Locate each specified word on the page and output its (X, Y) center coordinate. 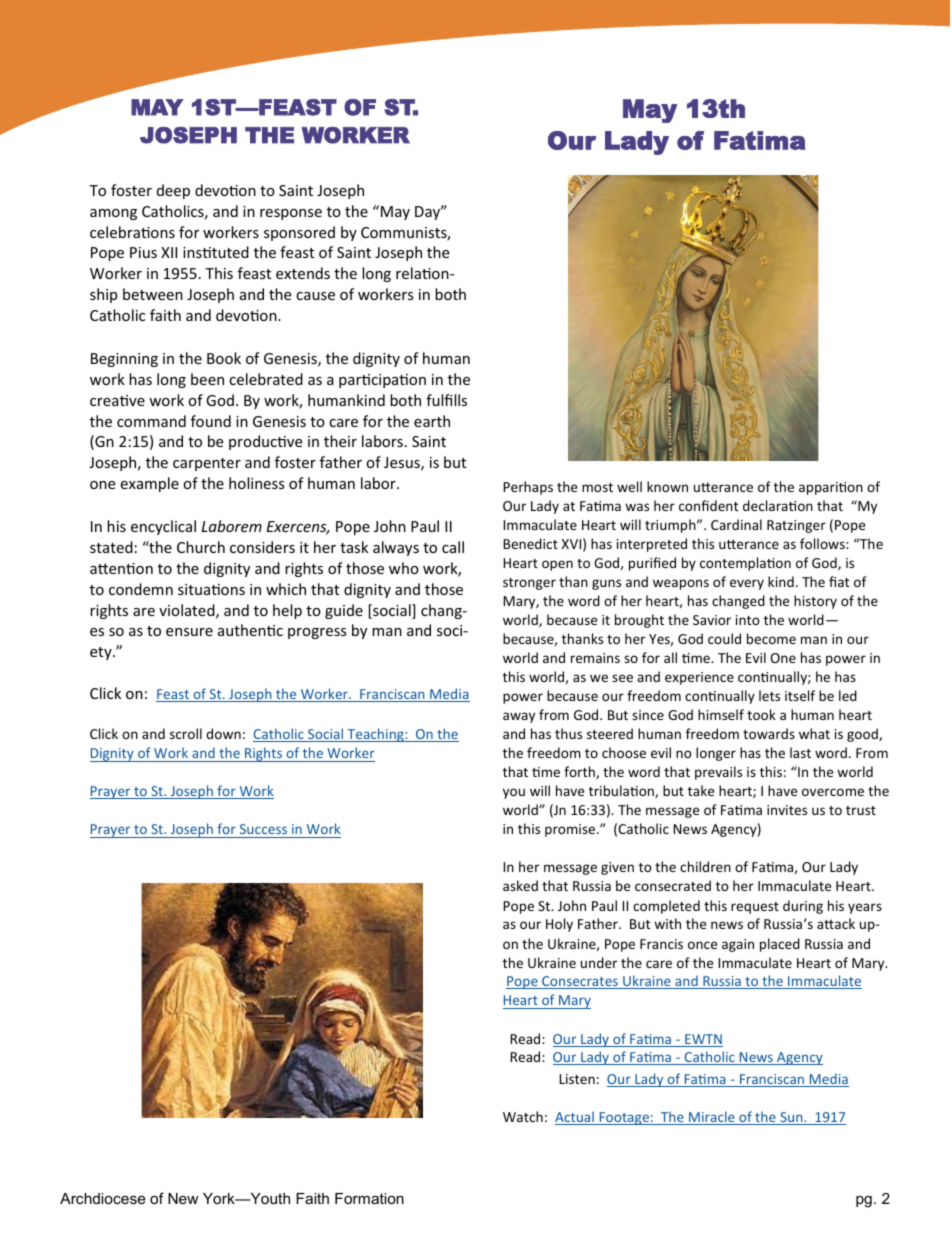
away (519, 717)
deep (173, 191)
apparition (831, 488)
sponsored (299, 233)
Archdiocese (102, 1198)
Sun (791, 1118)
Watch (523, 1116)
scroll (186, 733)
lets (769, 695)
